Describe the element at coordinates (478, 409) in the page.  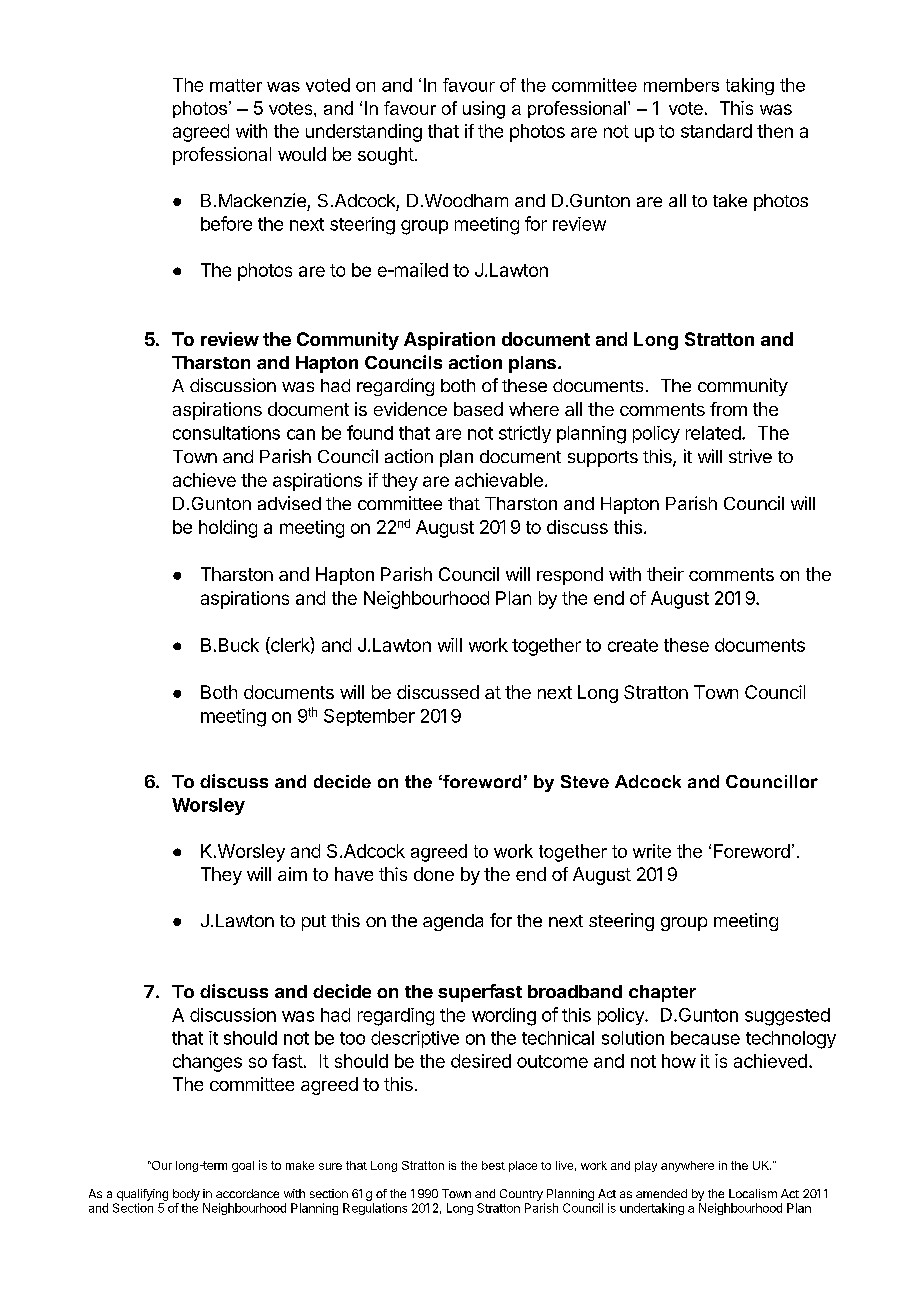
I see `based` at that location.
